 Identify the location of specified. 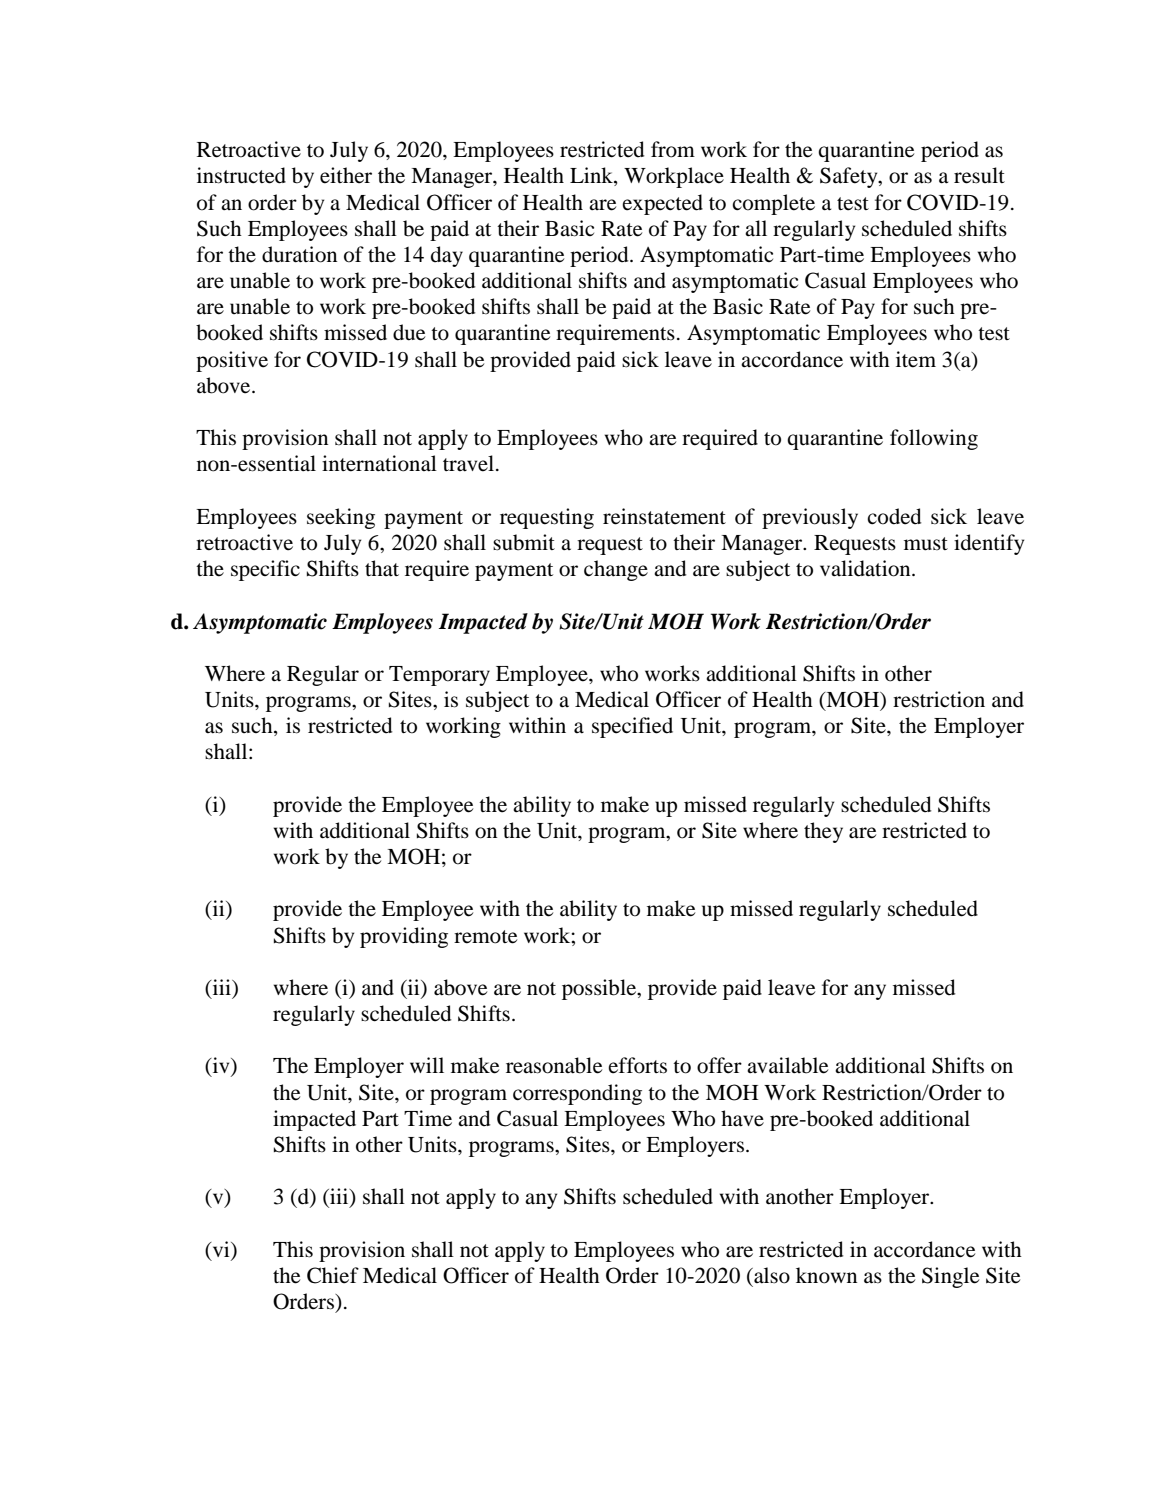
(632, 727).
